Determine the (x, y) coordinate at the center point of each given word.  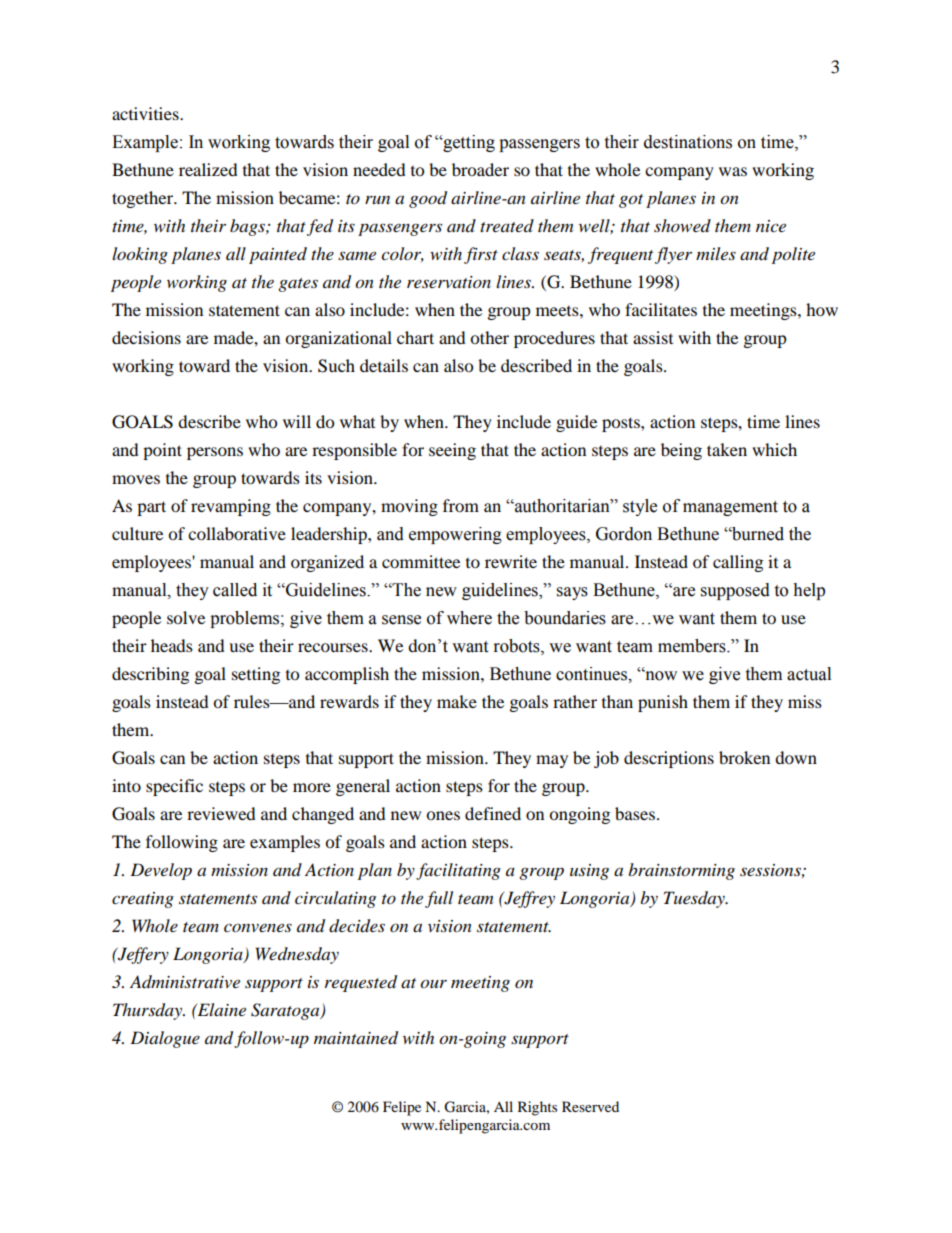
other (489, 337)
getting (468, 143)
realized (208, 169)
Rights (537, 1108)
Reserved (590, 1106)
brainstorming (681, 871)
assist (653, 337)
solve (186, 617)
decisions (146, 337)
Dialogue (165, 1039)
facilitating (458, 871)
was (733, 171)
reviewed (221, 813)
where (469, 618)
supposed (735, 591)
